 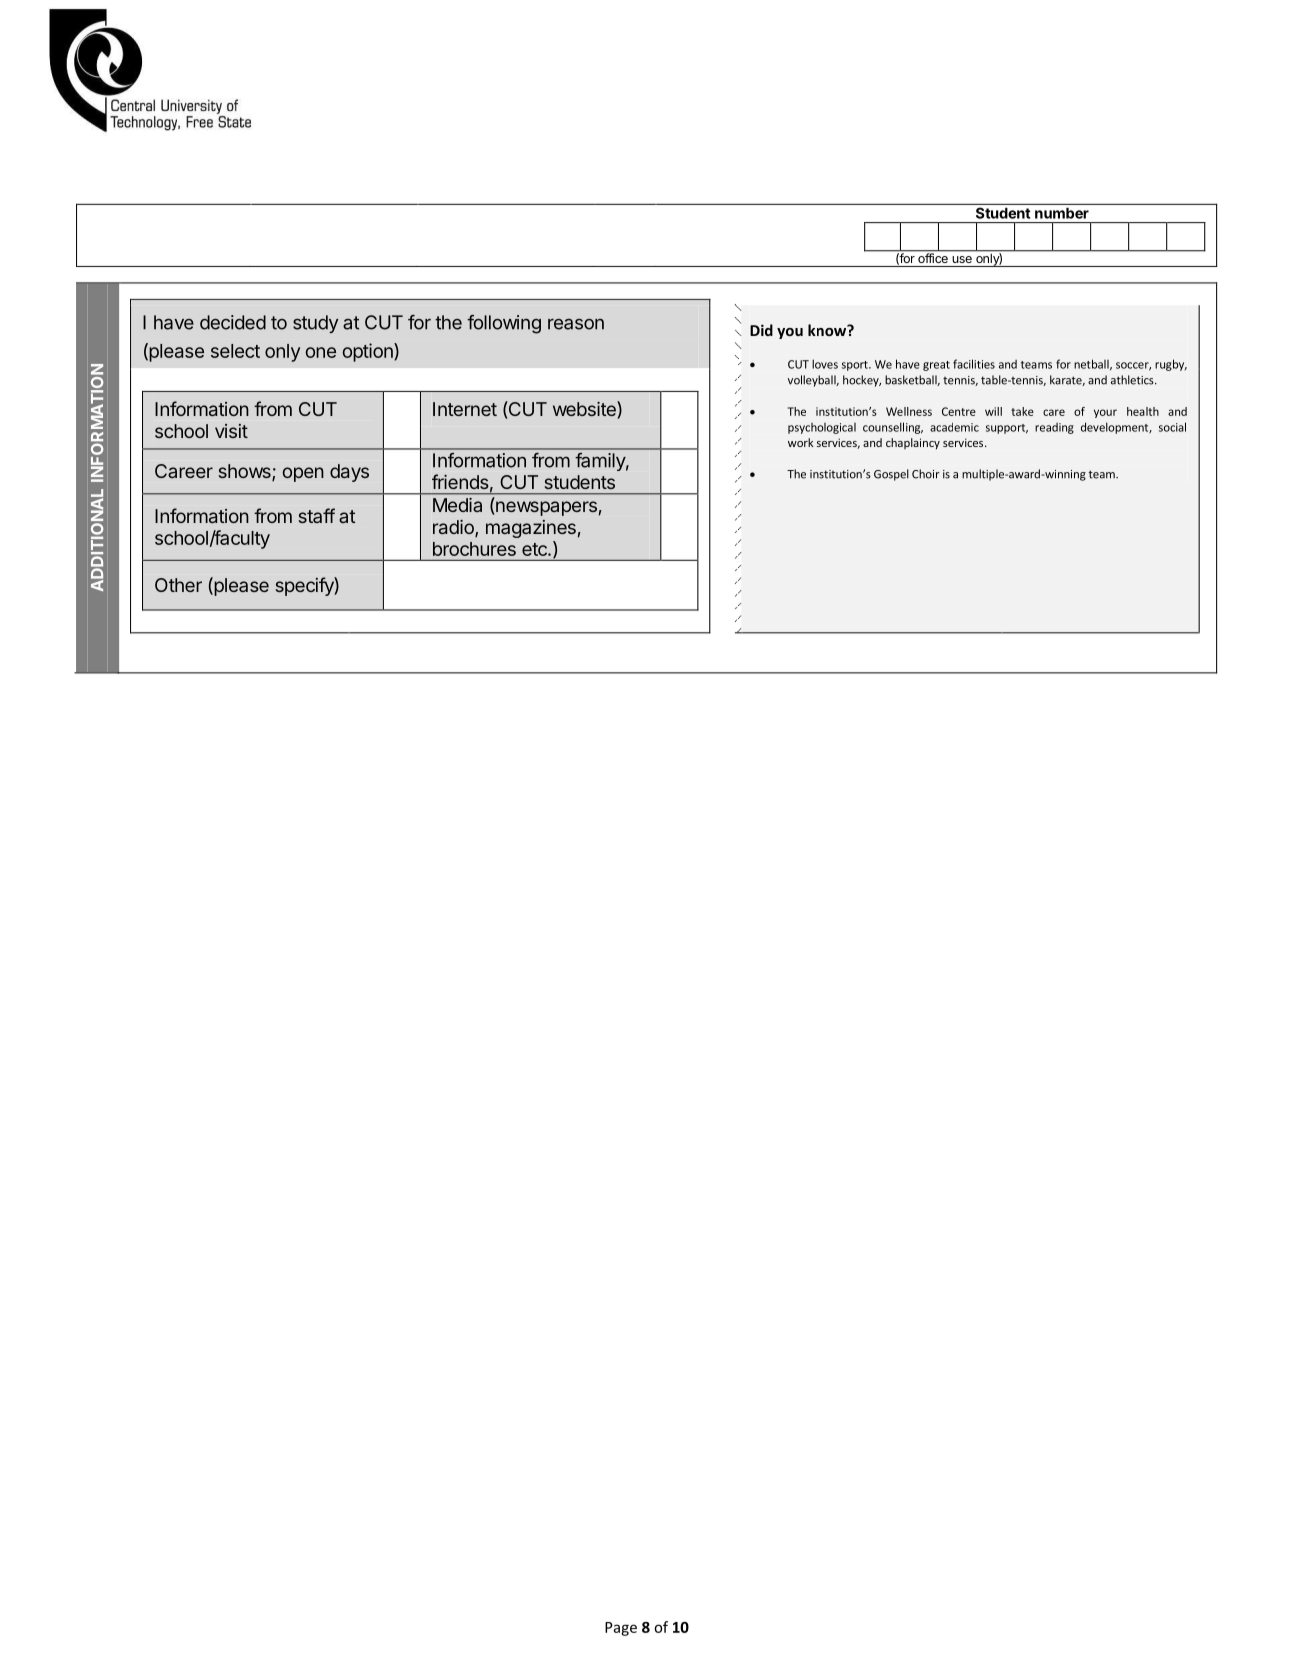 What do you see at coordinates (761, 330) in the document?
I see `Did` at bounding box center [761, 330].
